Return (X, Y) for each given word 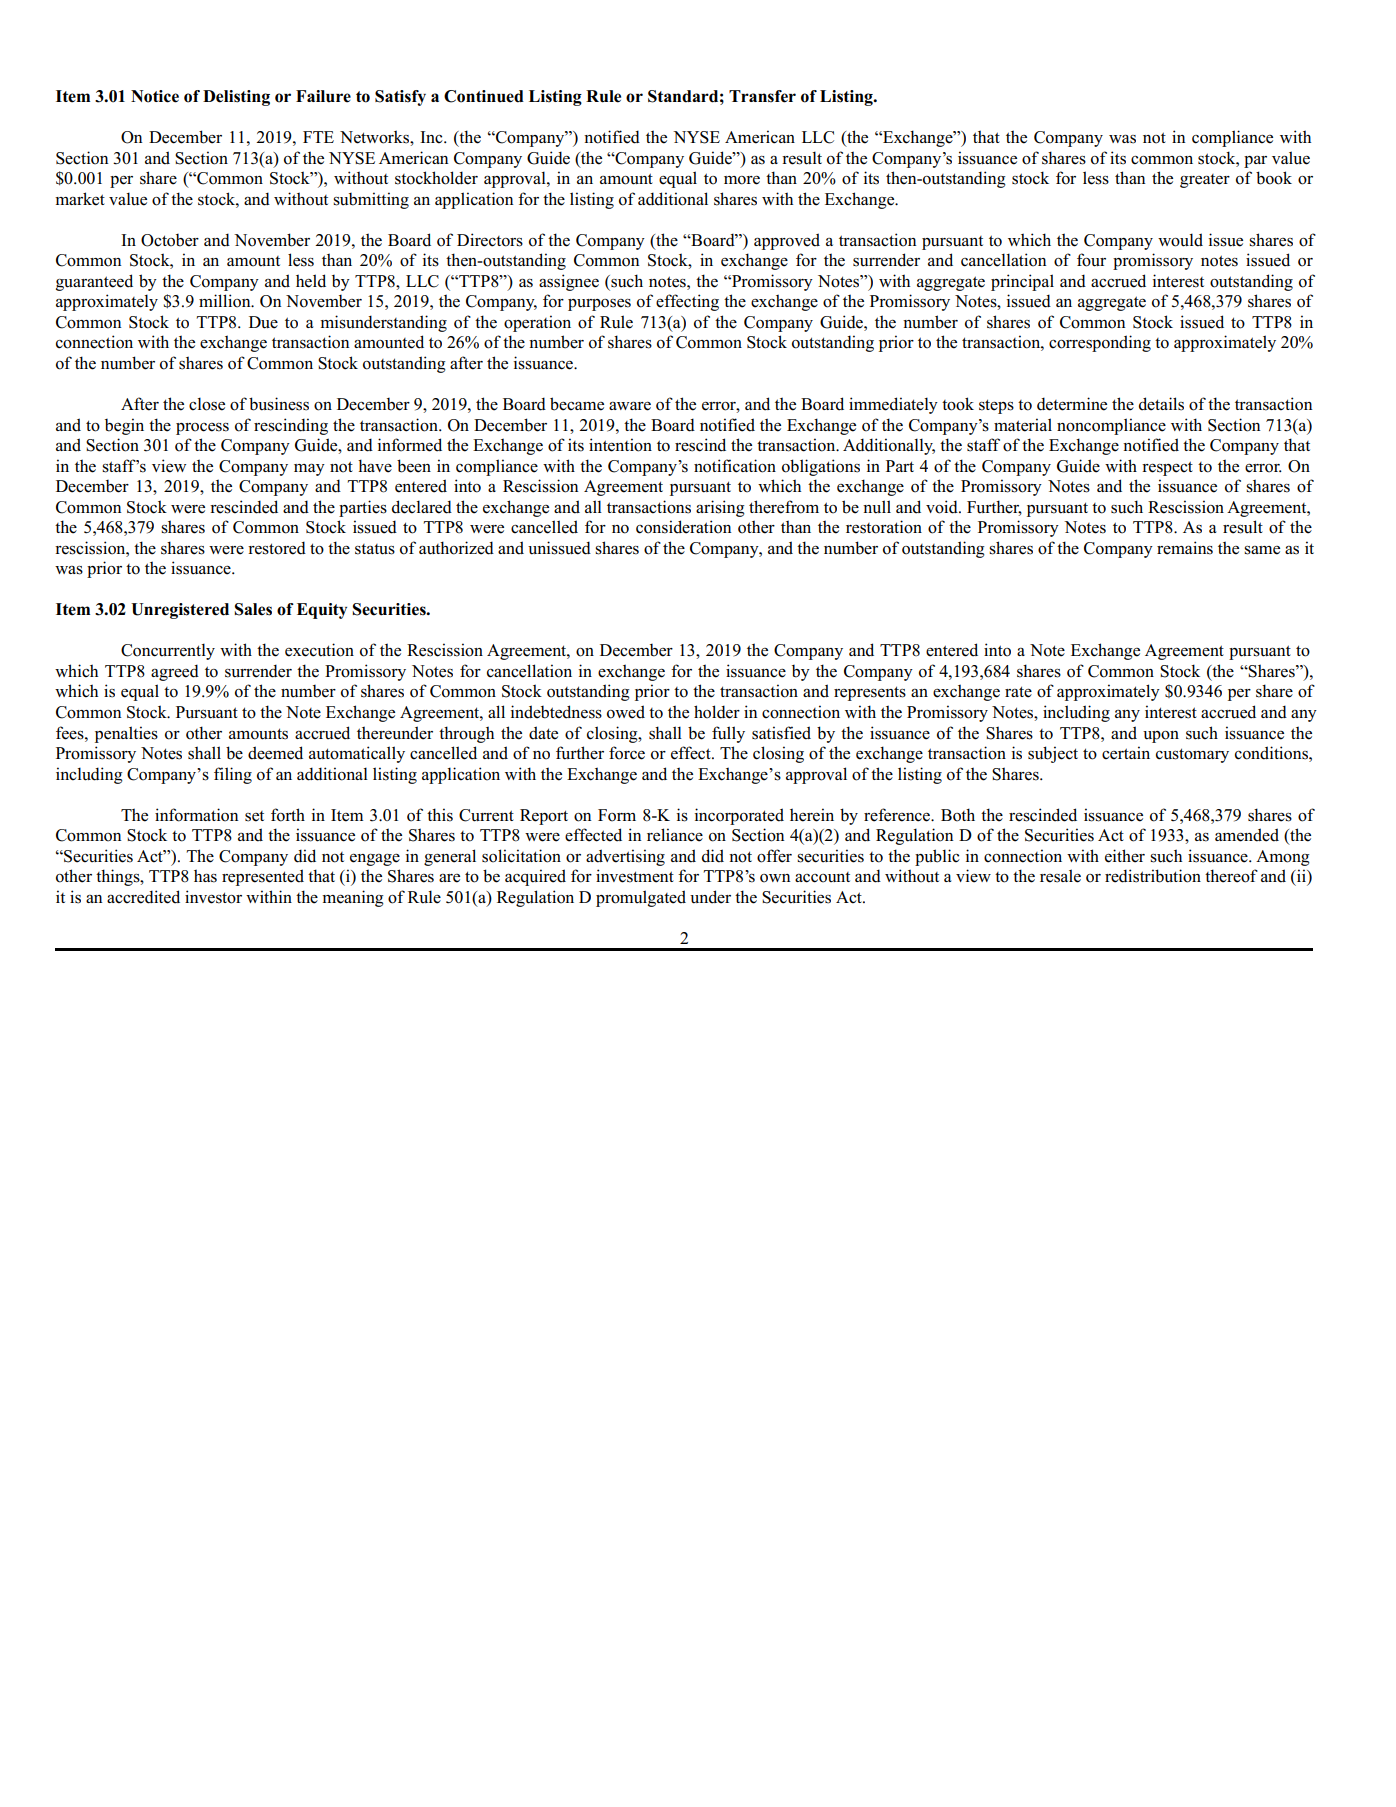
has (205, 876)
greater (1205, 181)
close (207, 404)
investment (635, 876)
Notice (155, 96)
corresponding (1100, 343)
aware (630, 406)
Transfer (762, 96)
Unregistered (180, 611)
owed (626, 712)
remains (1185, 548)
